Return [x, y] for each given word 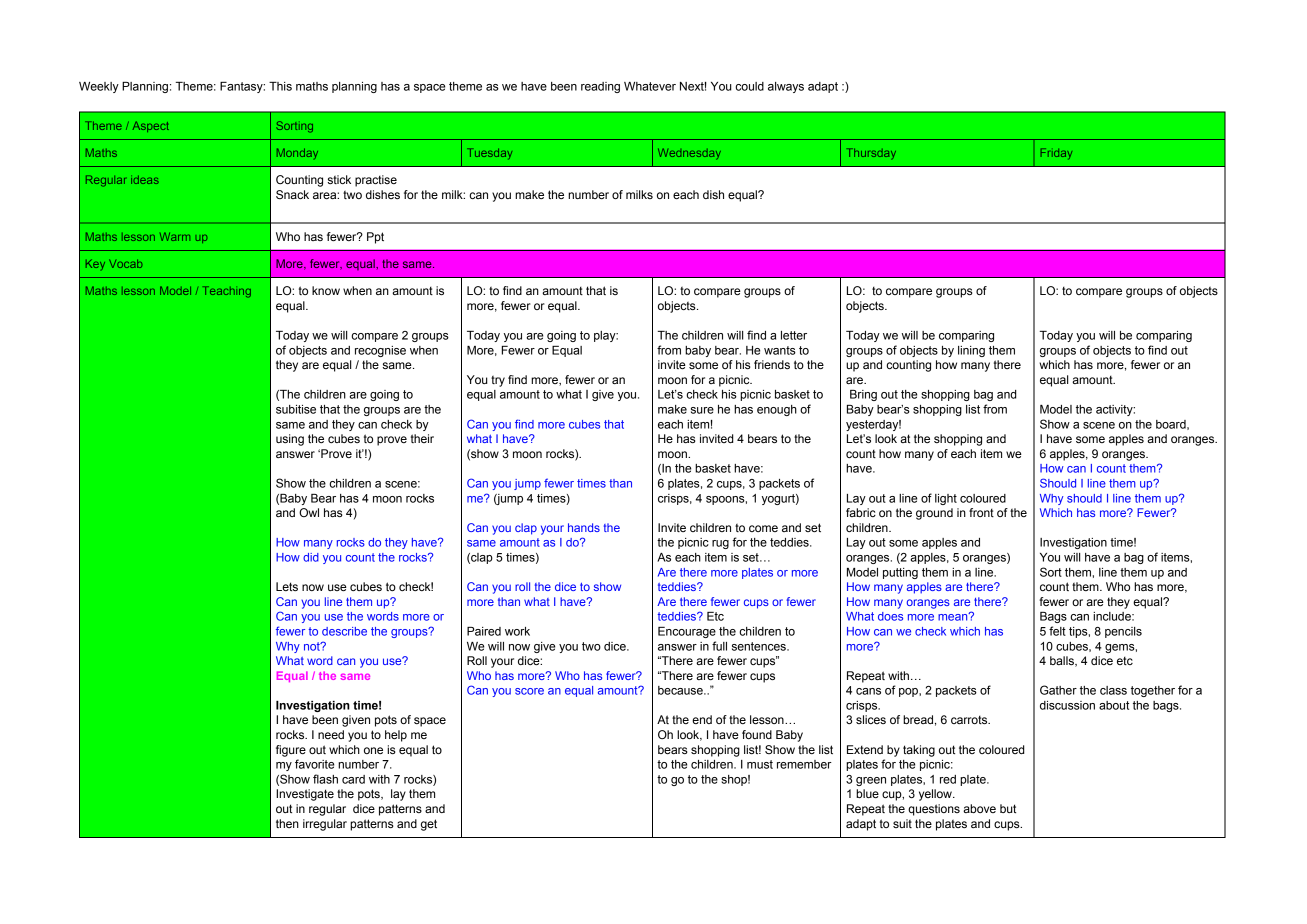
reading [600, 87]
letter [794, 335]
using [290, 440]
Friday [1056, 154]
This [280, 86]
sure [702, 410]
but [1008, 808]
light [946, 499]
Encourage [687, 632]
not [313, 646]
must [760, 764]
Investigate [305, 795]
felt [1057, 631]
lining [971, 351]
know [326, 290]
